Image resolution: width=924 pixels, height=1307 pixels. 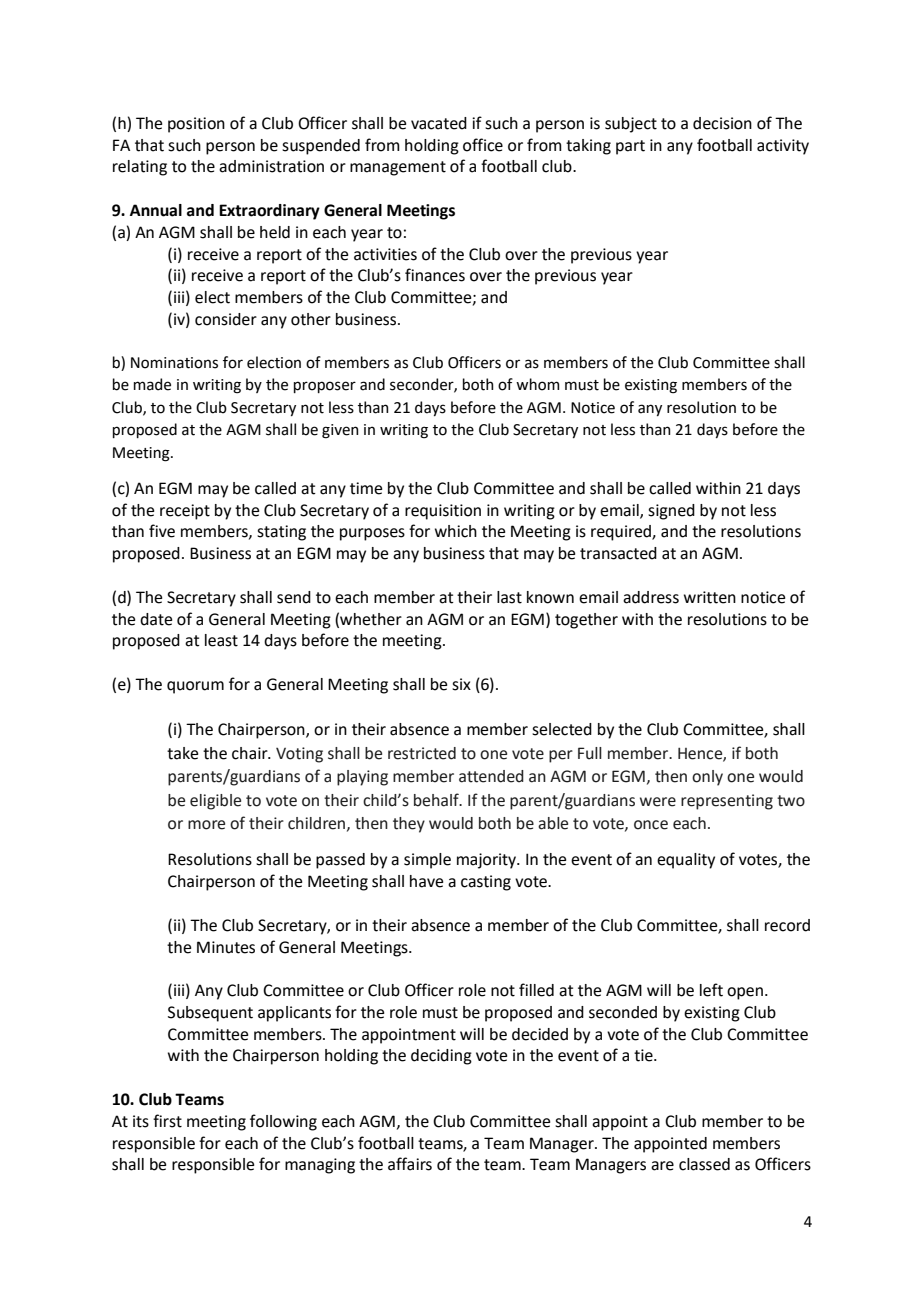 What do you see at coordinates (196, 125) in the document?
I see `position` at bounding box center [196, 125].
